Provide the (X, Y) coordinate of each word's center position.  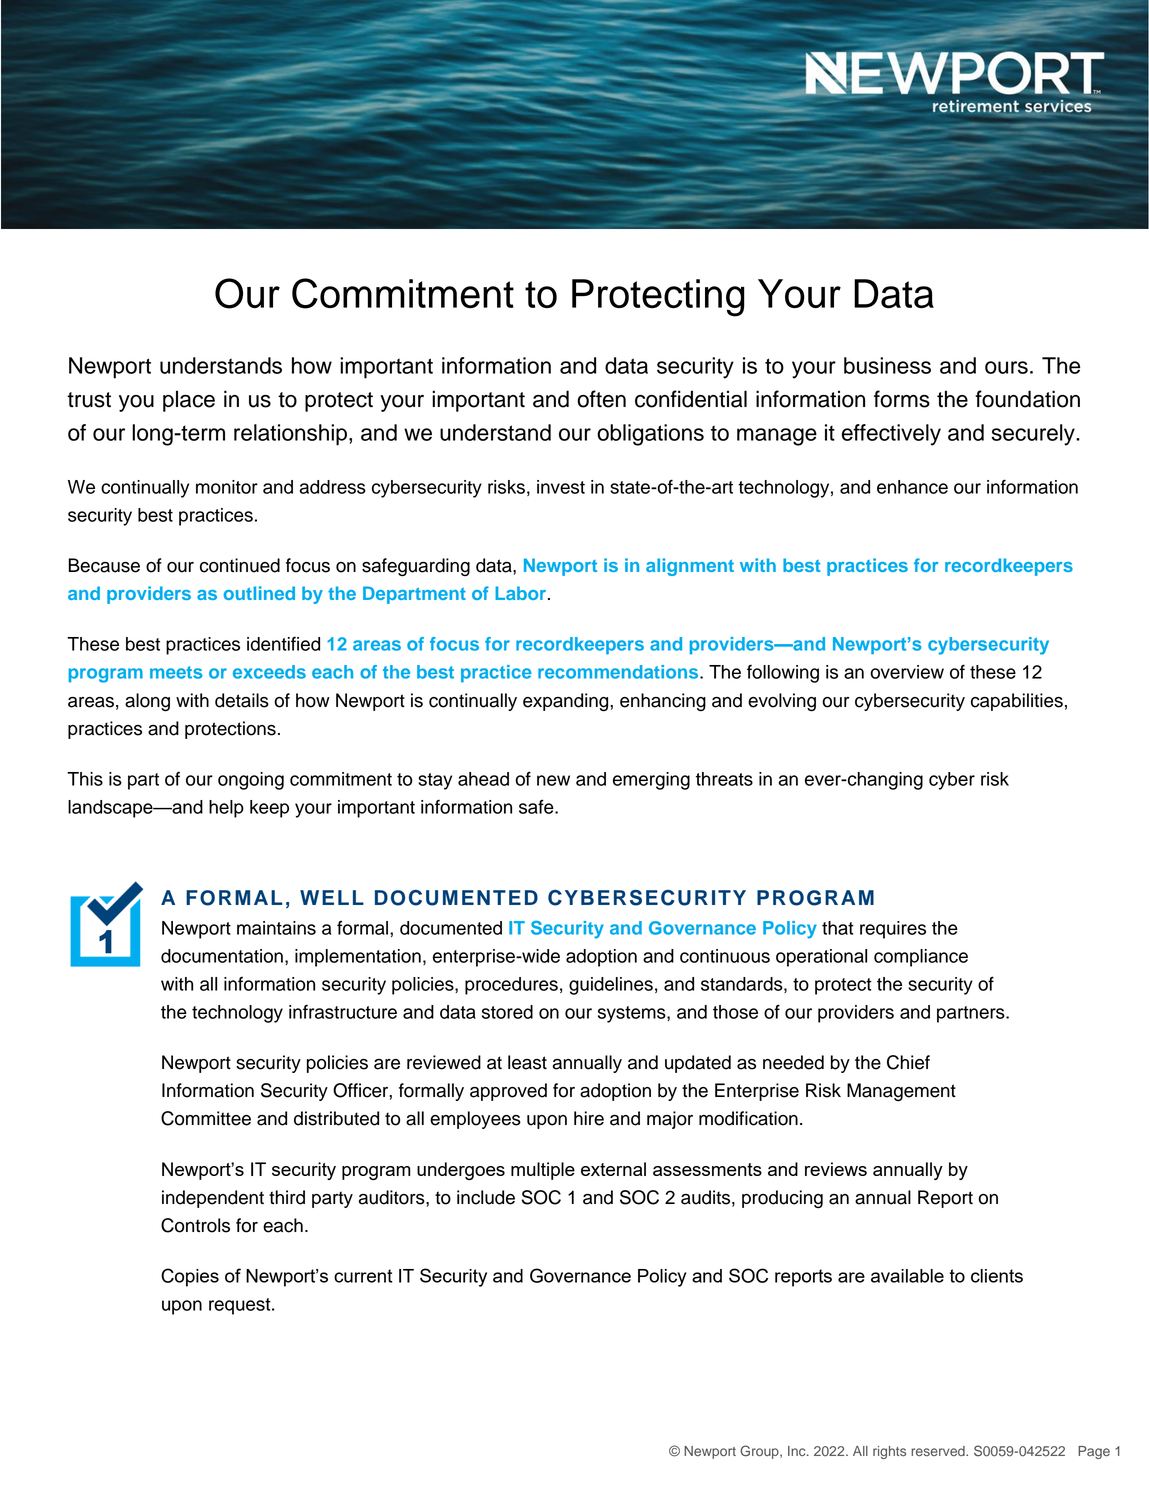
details (242, 700)
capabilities (1017, 702)
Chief (908, 1062)
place (189, 401)
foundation (1027, 399)
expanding (567, 702)
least (527, 1062)
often (601, 399)
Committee (206, 1118)
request (241, 1306)
